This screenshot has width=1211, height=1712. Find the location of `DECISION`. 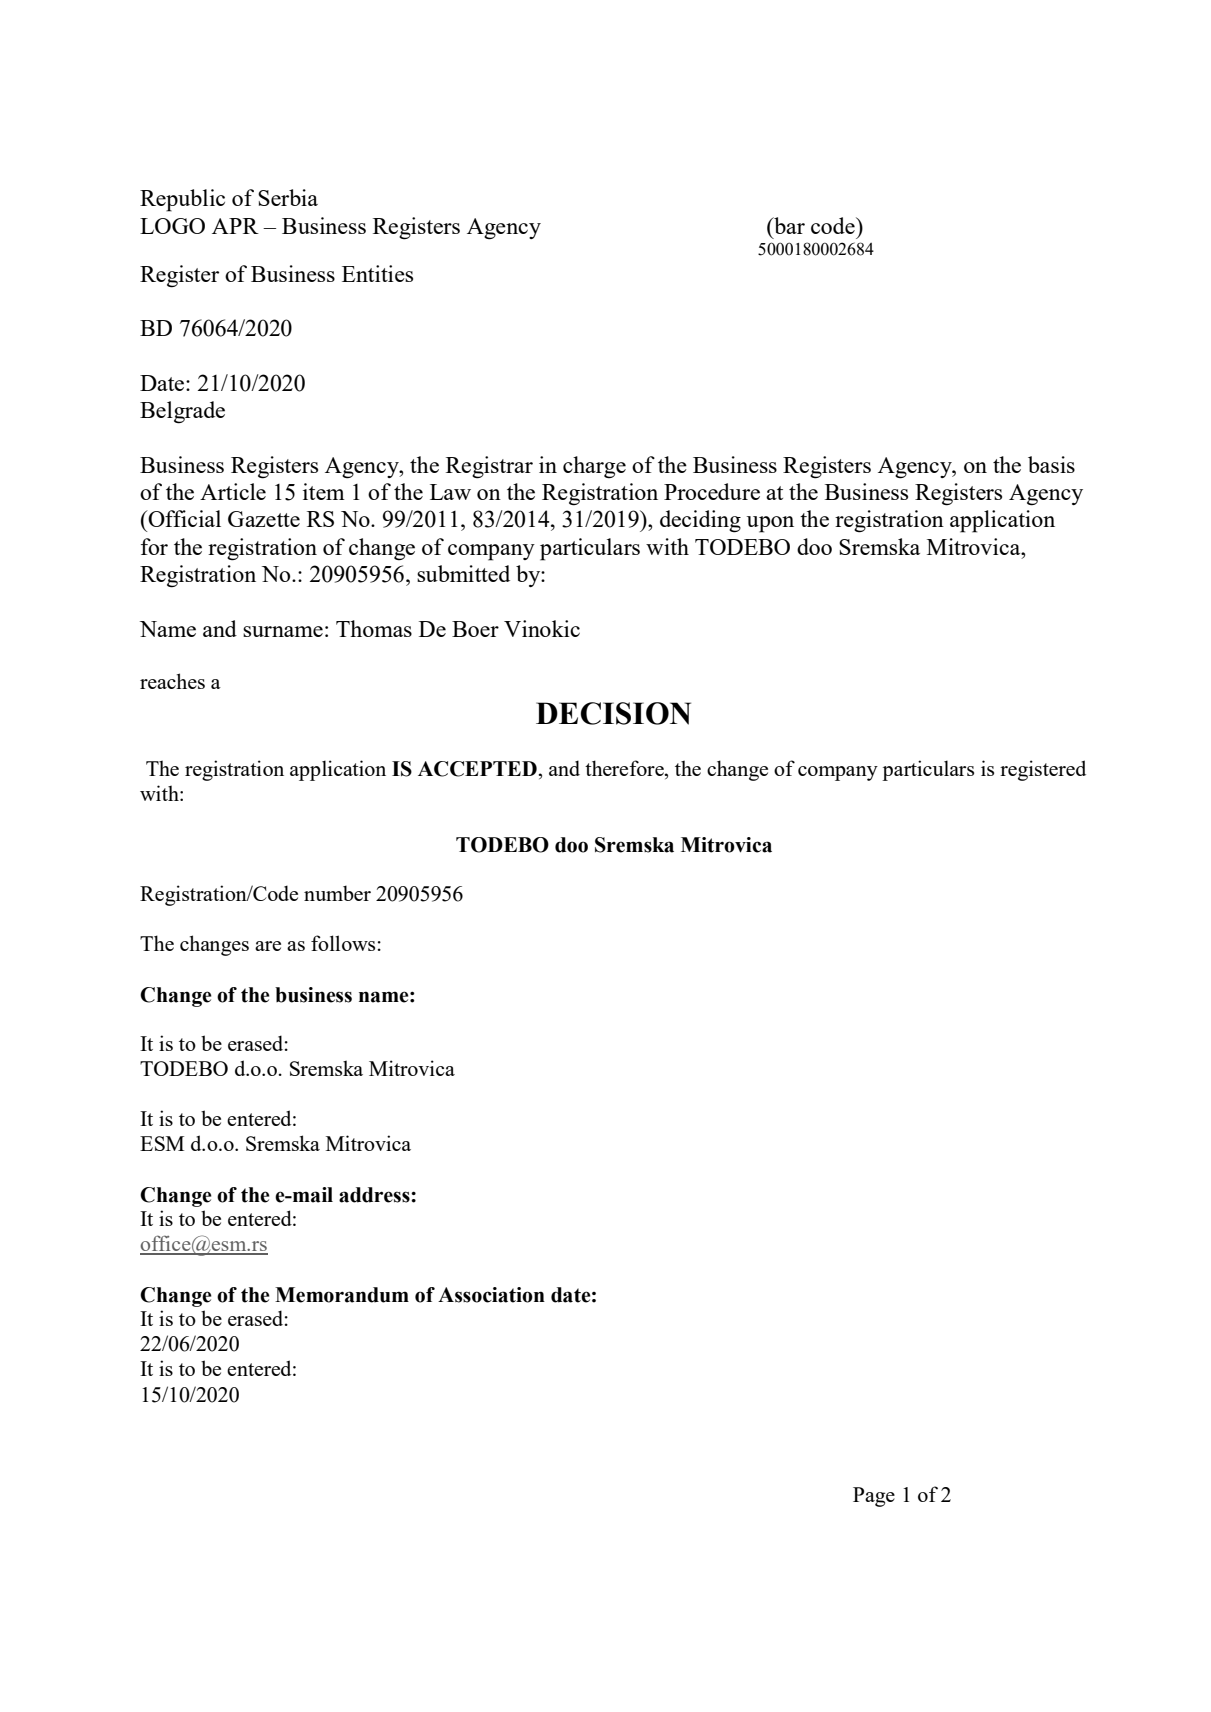

DECISION is located at coordinates (613, 713).
